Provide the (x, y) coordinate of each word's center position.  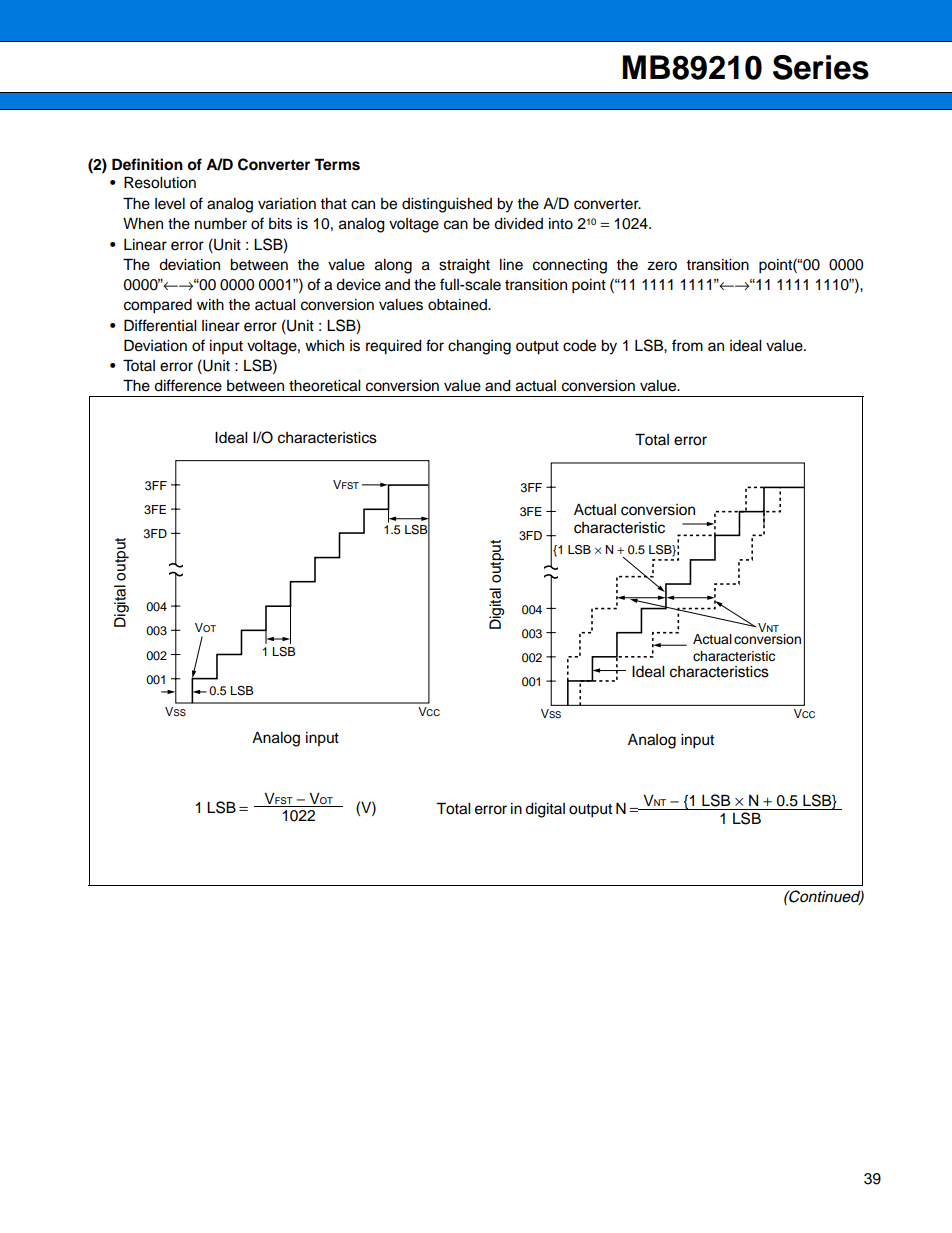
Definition (147, 164)
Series (821, 67)
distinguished (447, 205)
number (221, 224)
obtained (458, 305)
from (687, 345)
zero (662, 266)
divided (518, 224)
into (561, 224)
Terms (337, 164)
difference (188, 385)
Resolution (160, 182)
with (210, 304)
